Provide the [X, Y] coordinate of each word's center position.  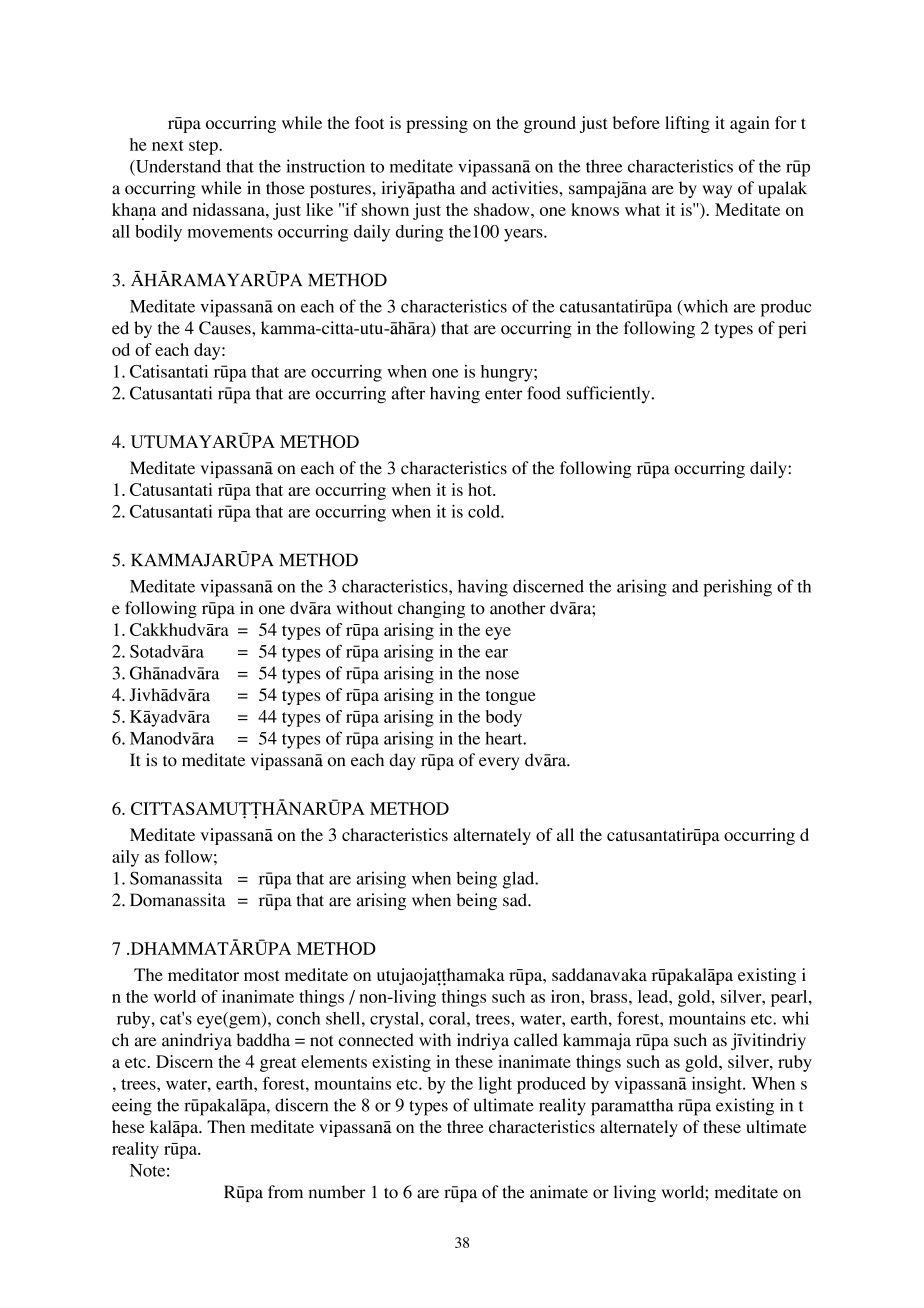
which [704, 307]
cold [485, 511]
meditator [203, 974]
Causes [226, 328]
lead [654, 996]
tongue [511, 698]
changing [431, 609]
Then [226, 1126]
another [518, 608]
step [204, 147]
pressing [437, 124]
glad [520, 880]
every [499, 763]
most [262, 975]
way [717, 191]
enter [503, 394]
